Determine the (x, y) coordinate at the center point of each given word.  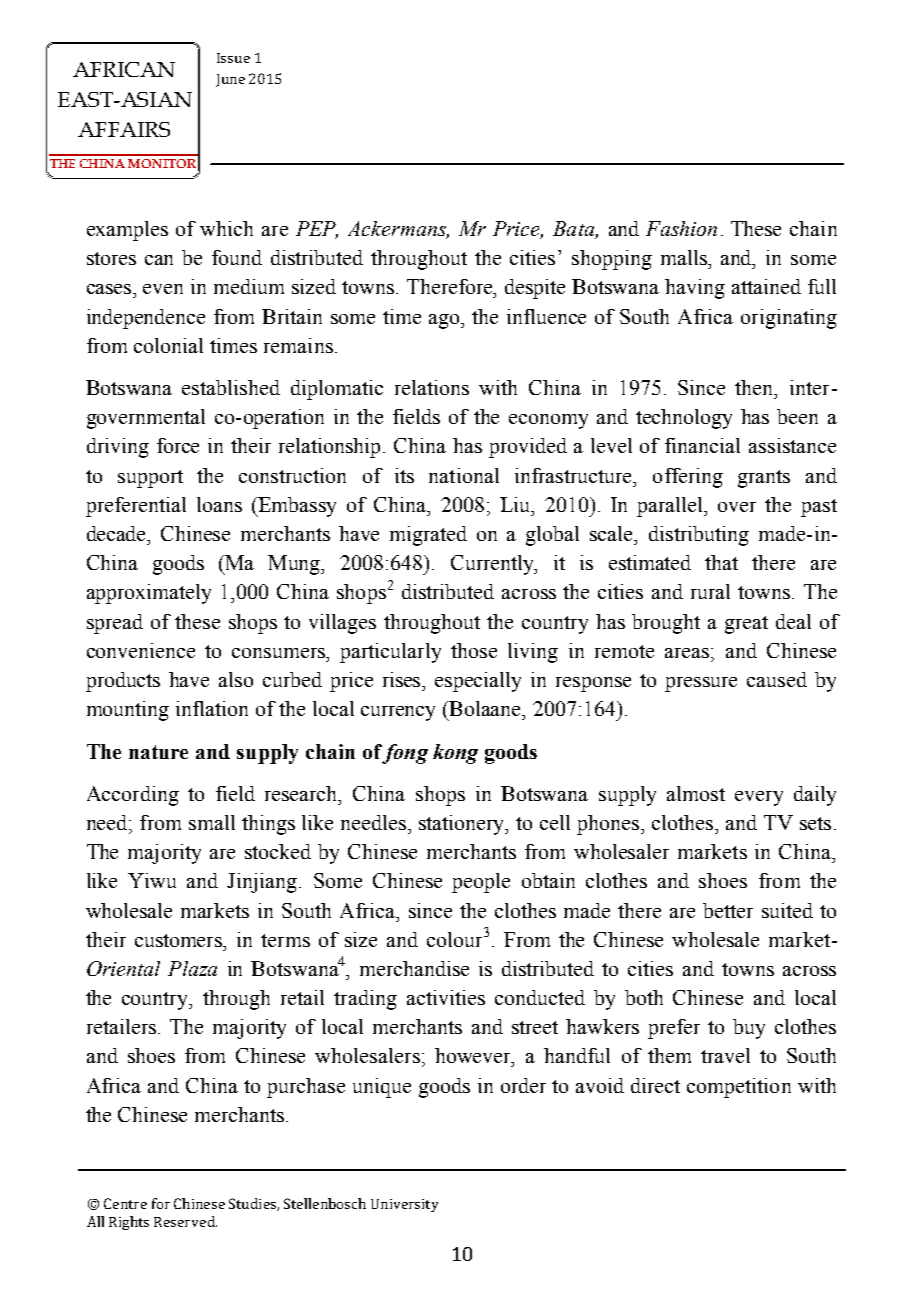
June (230, 80)
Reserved (185, 1221)
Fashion (681, 228)
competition (739, 1088)
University (404, 1205)
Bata (574, 230)
